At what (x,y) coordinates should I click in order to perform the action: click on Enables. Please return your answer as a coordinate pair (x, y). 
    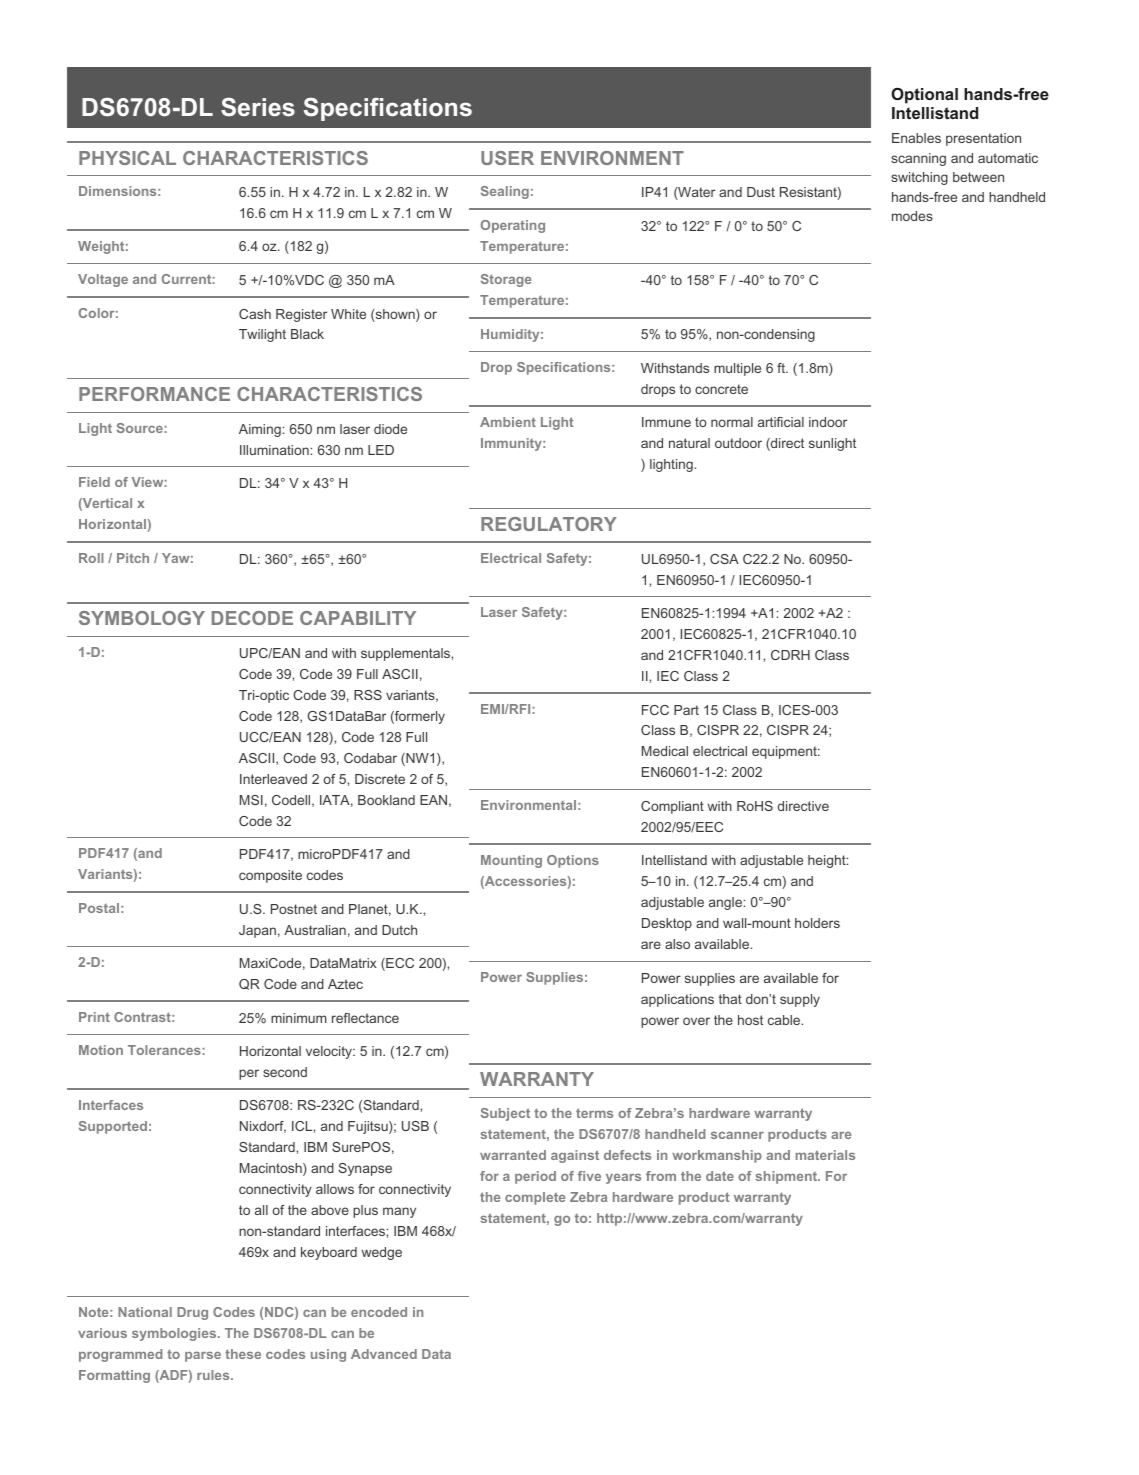
    Looking at the image, I should click on (916, 138).
